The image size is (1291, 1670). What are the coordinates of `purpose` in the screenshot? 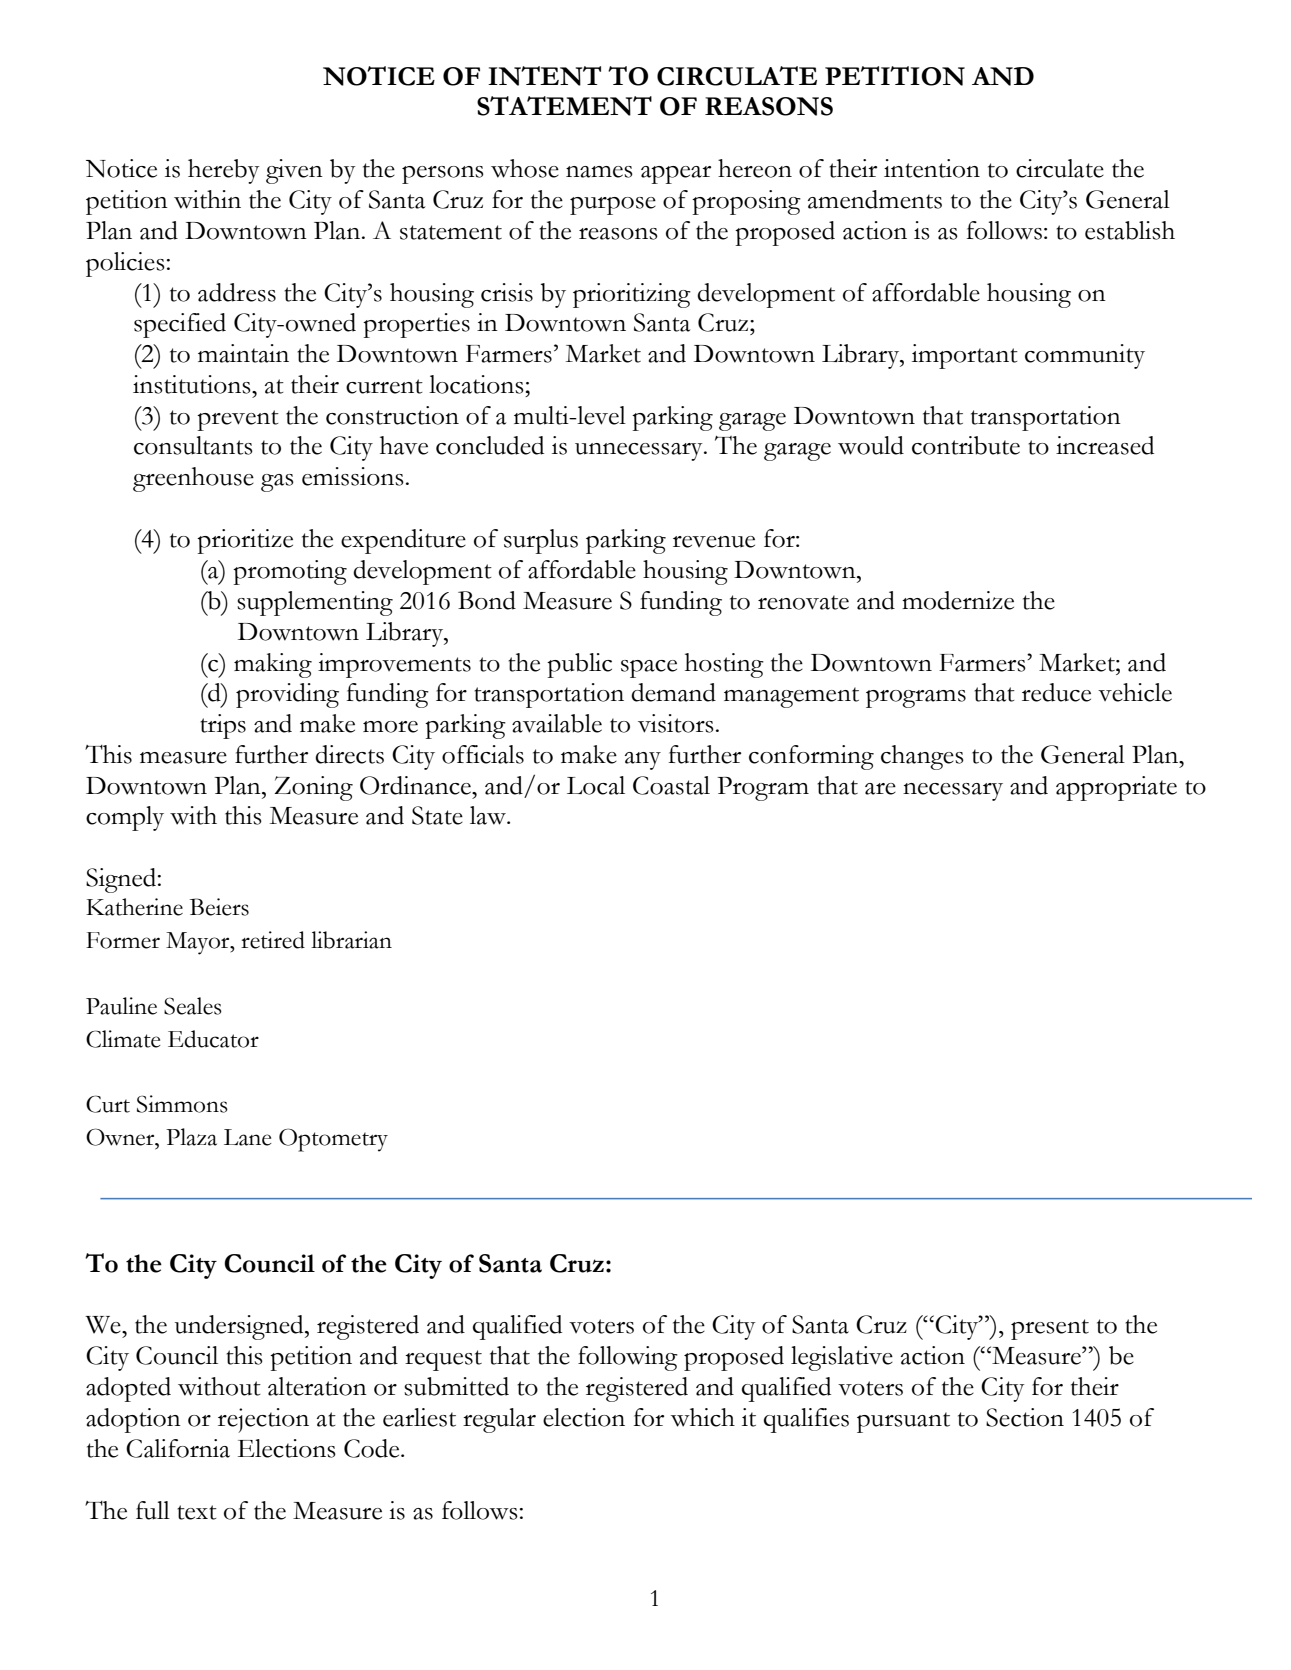 It's located at (613, 206).
